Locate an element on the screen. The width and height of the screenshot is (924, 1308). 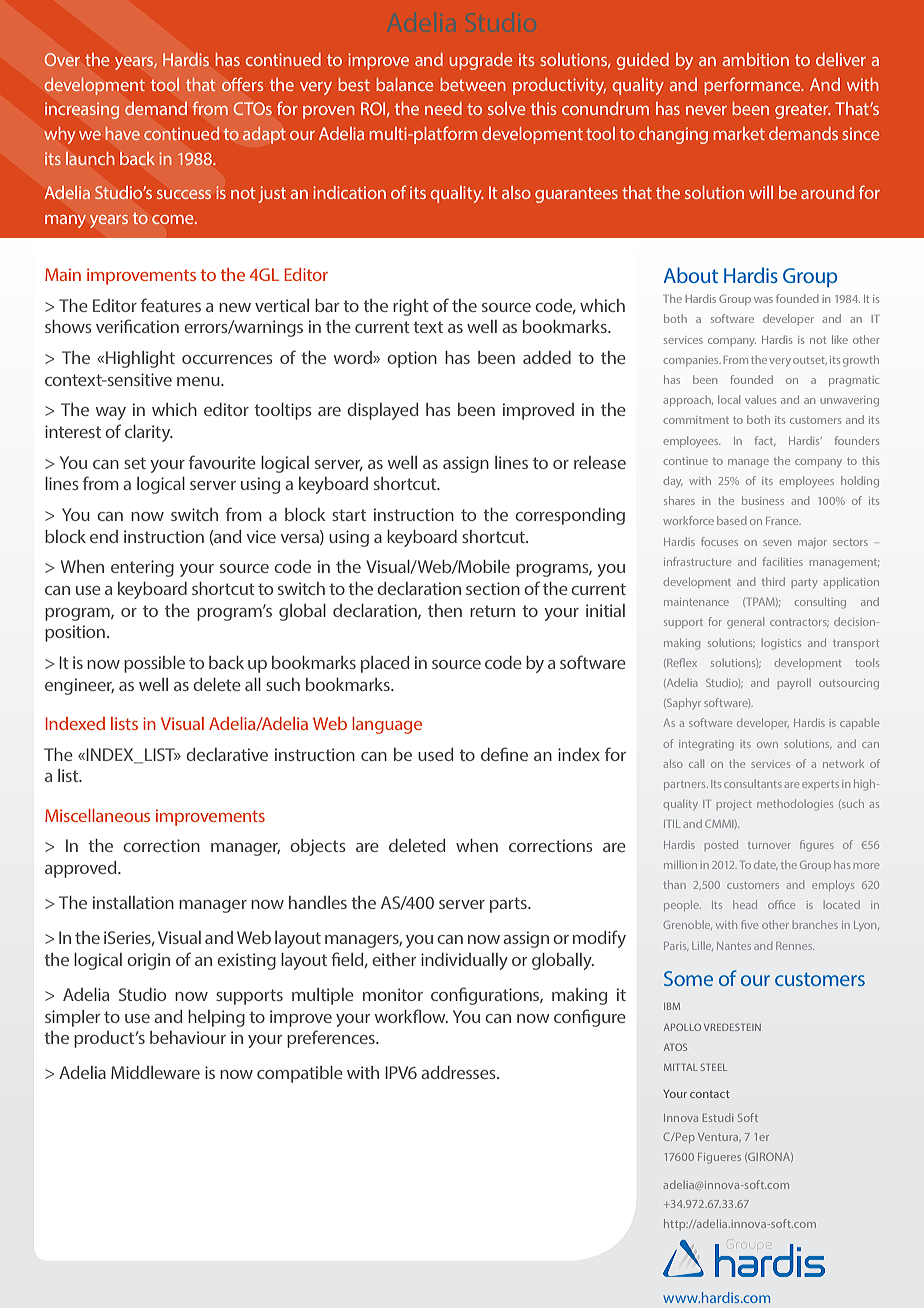
entering is located at coordinates (142, 568).
